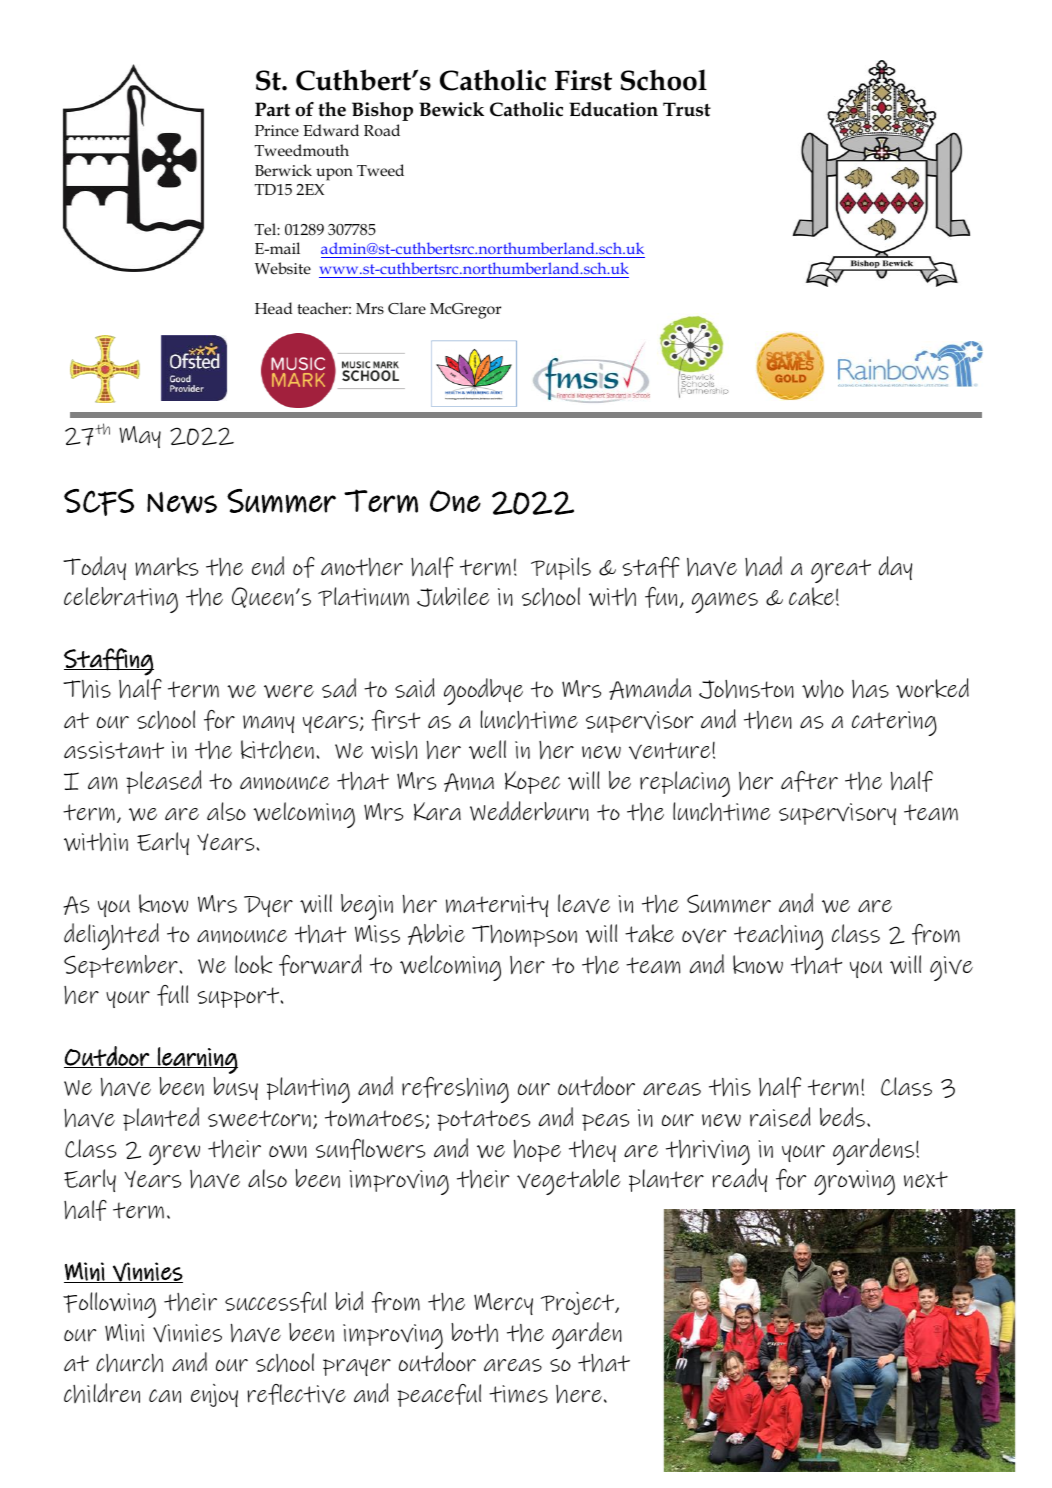 This screenshot has width=1052, height=1488. What do you see at coordinates (561, 568) in the screenshot?
I see `Pupils` at bounding box center [561, 568].
